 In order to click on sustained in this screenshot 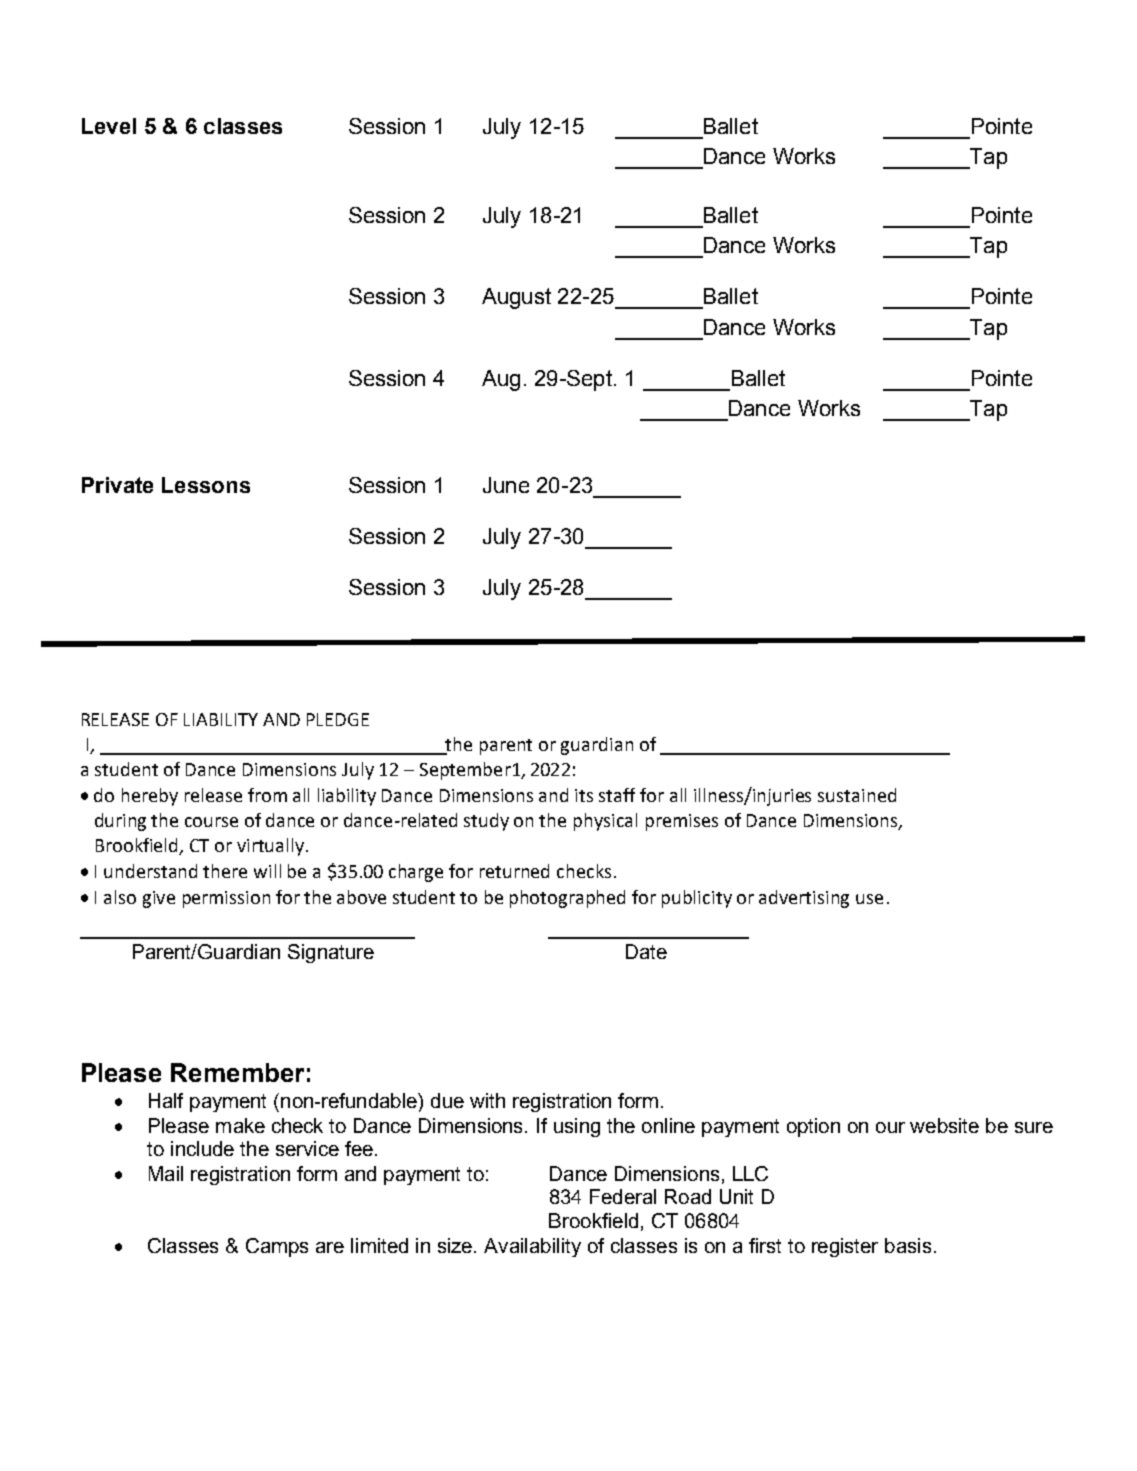, I will do `click(857, 795)`.
